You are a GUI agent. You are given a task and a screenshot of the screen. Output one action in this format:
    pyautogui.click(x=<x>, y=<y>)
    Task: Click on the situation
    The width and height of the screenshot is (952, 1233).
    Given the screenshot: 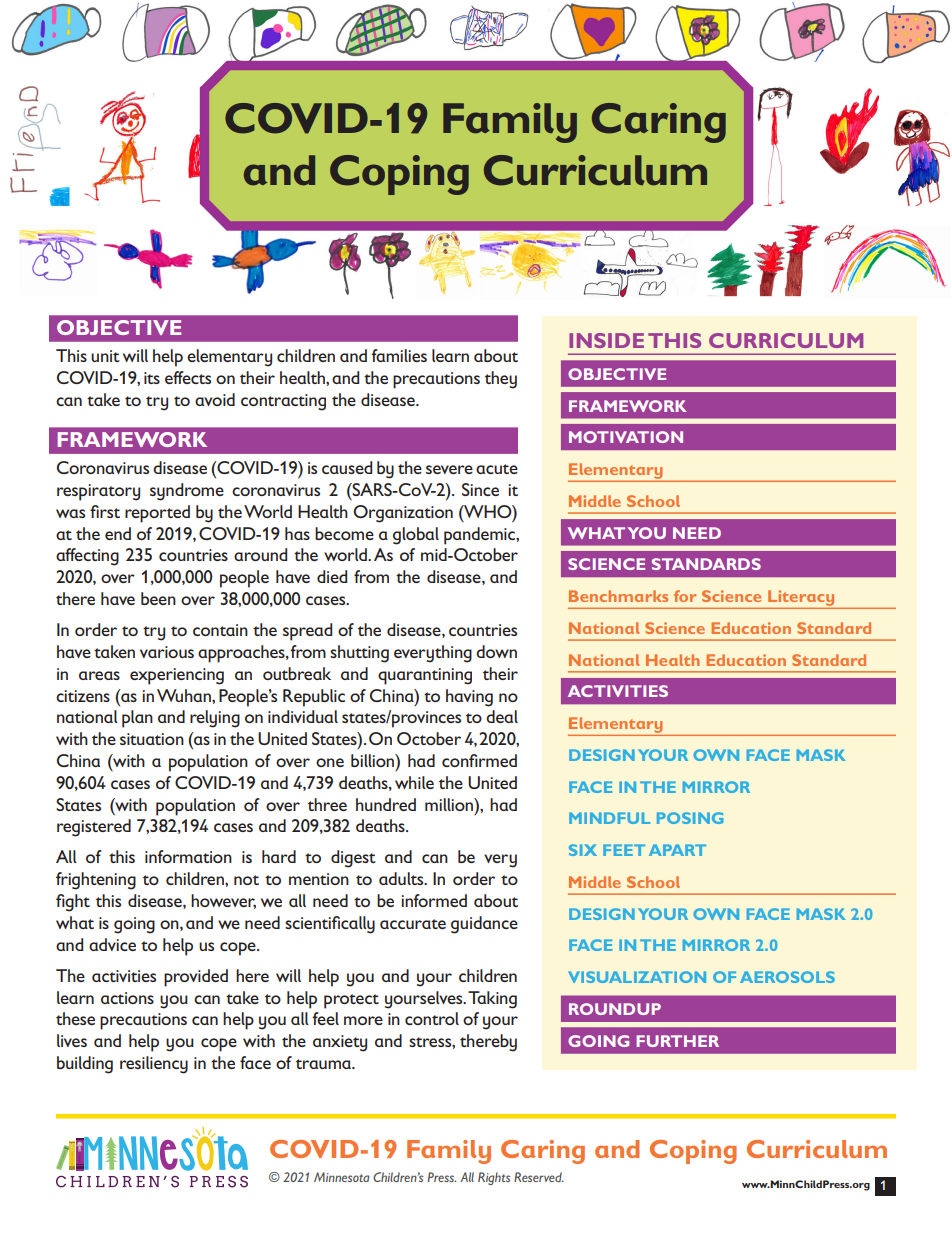 What is the action you would take?
    pyautogui.click(x=152, y=739)
